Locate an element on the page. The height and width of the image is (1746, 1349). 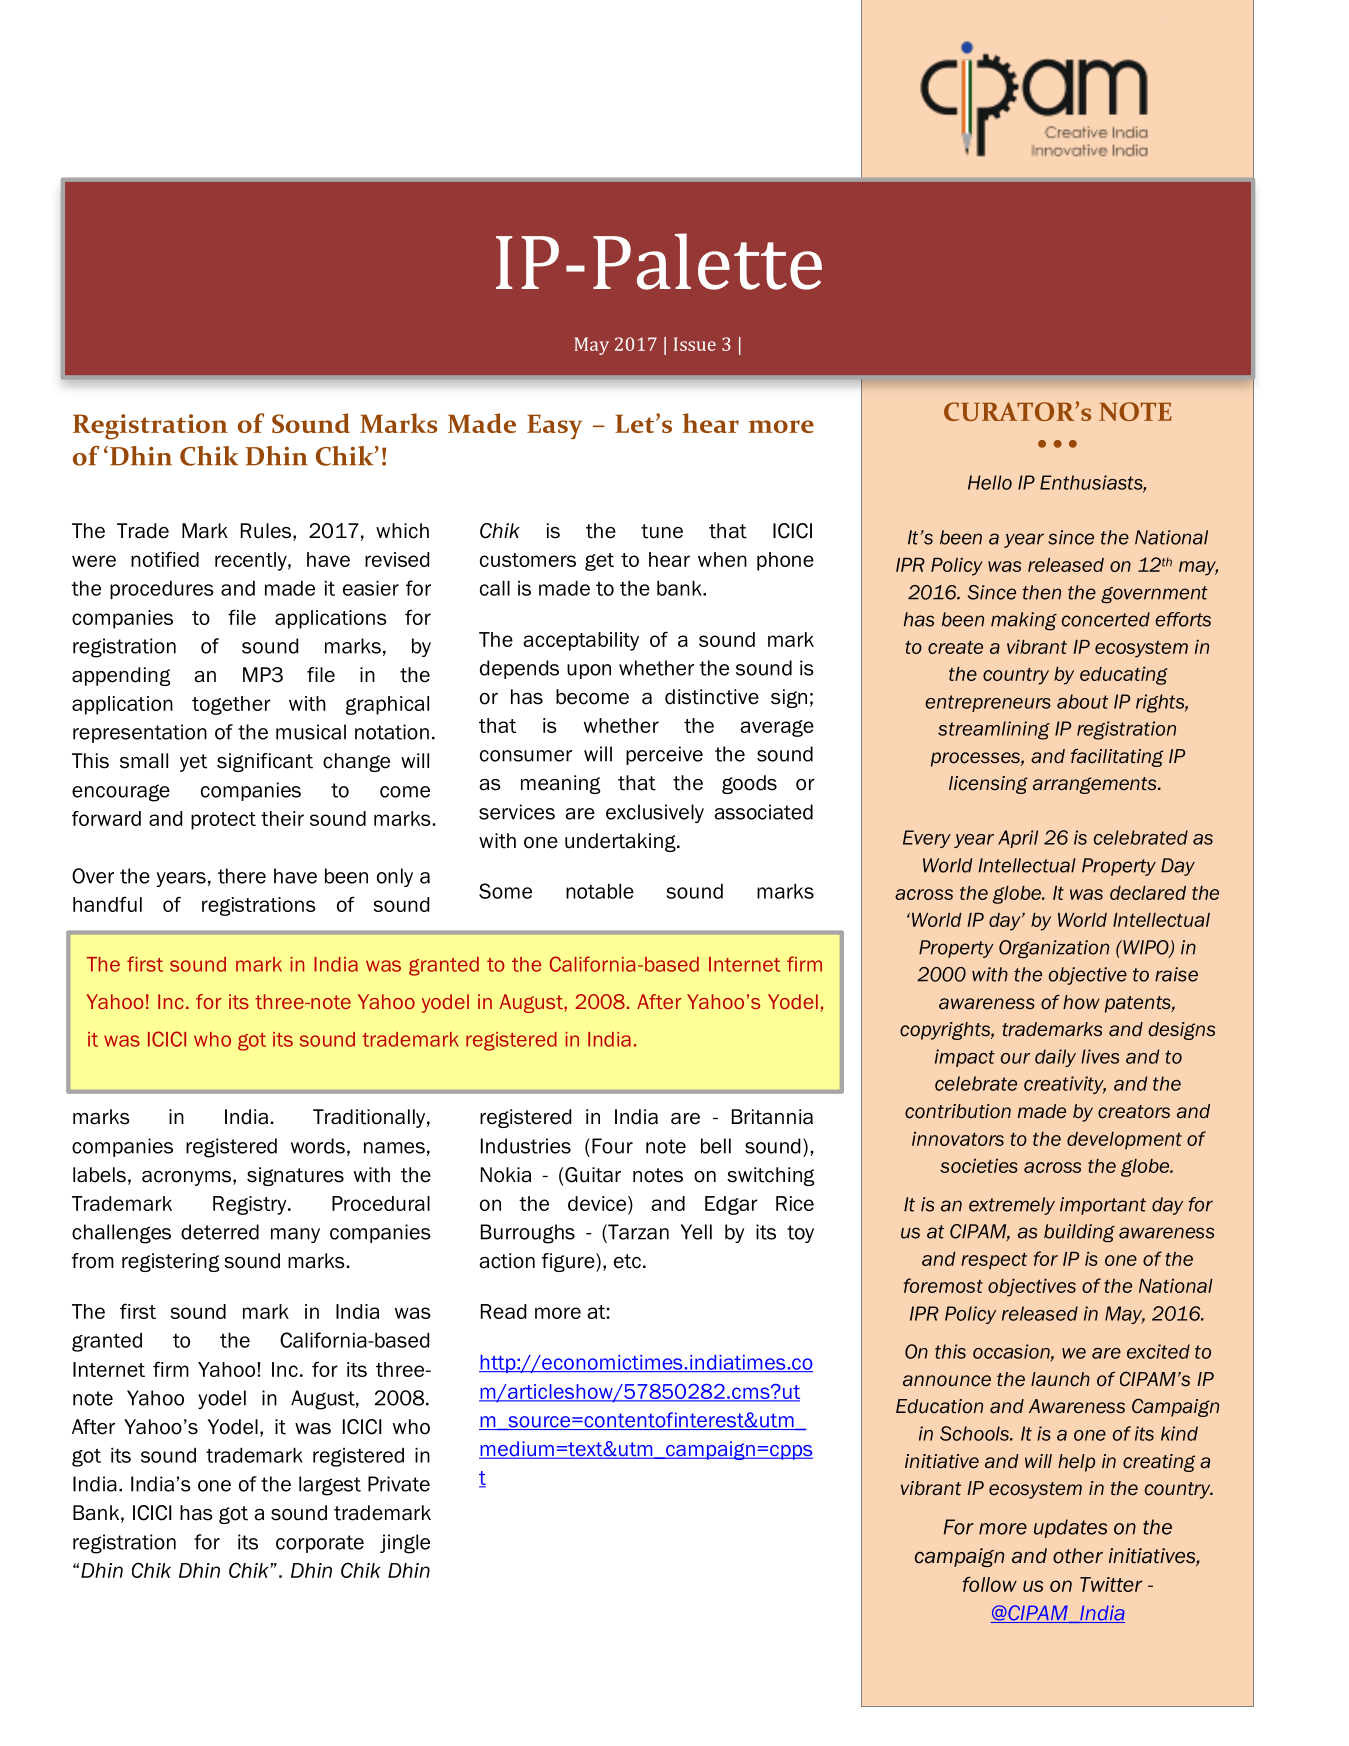
Hello is located at coordinates (990, 482).
